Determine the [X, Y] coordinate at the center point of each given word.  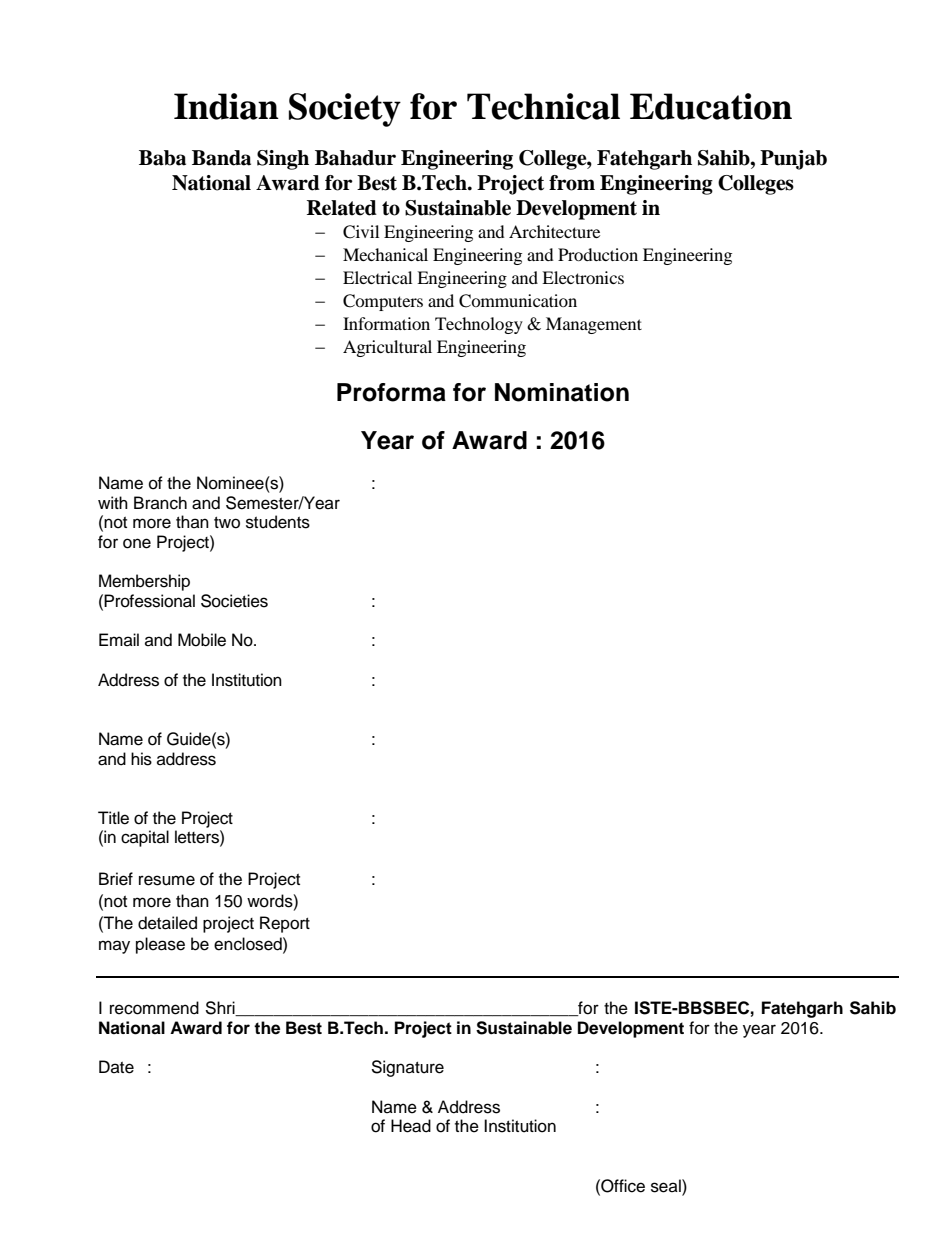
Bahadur [355, 158]
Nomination [562, 392]
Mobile [202, 640]
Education [711, 106]
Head [411, 1126]
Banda [221, 158]
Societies [234, 601]
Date [116, 1067]
